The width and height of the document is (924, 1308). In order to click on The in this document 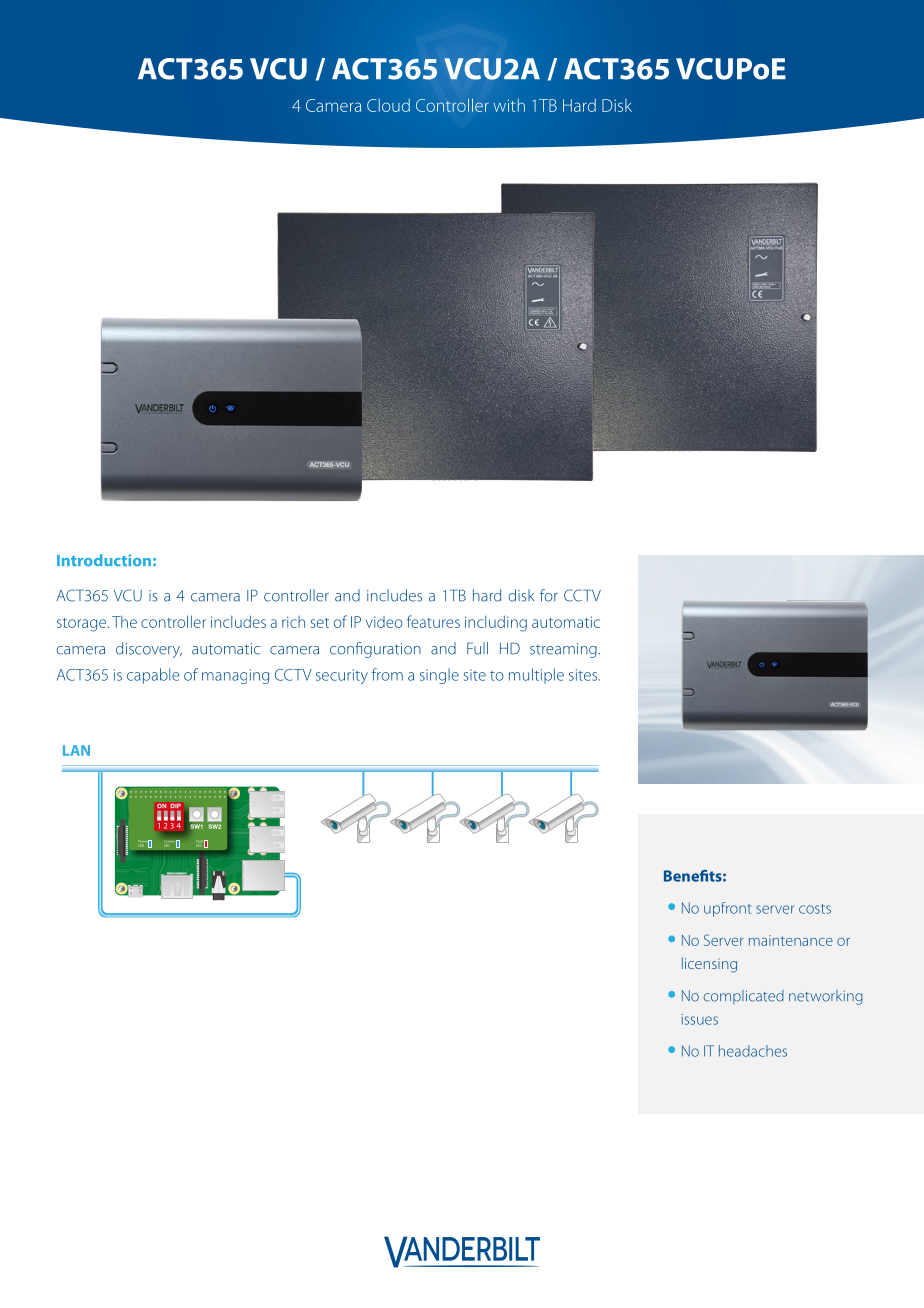, I will do `click(124, 622)`.
